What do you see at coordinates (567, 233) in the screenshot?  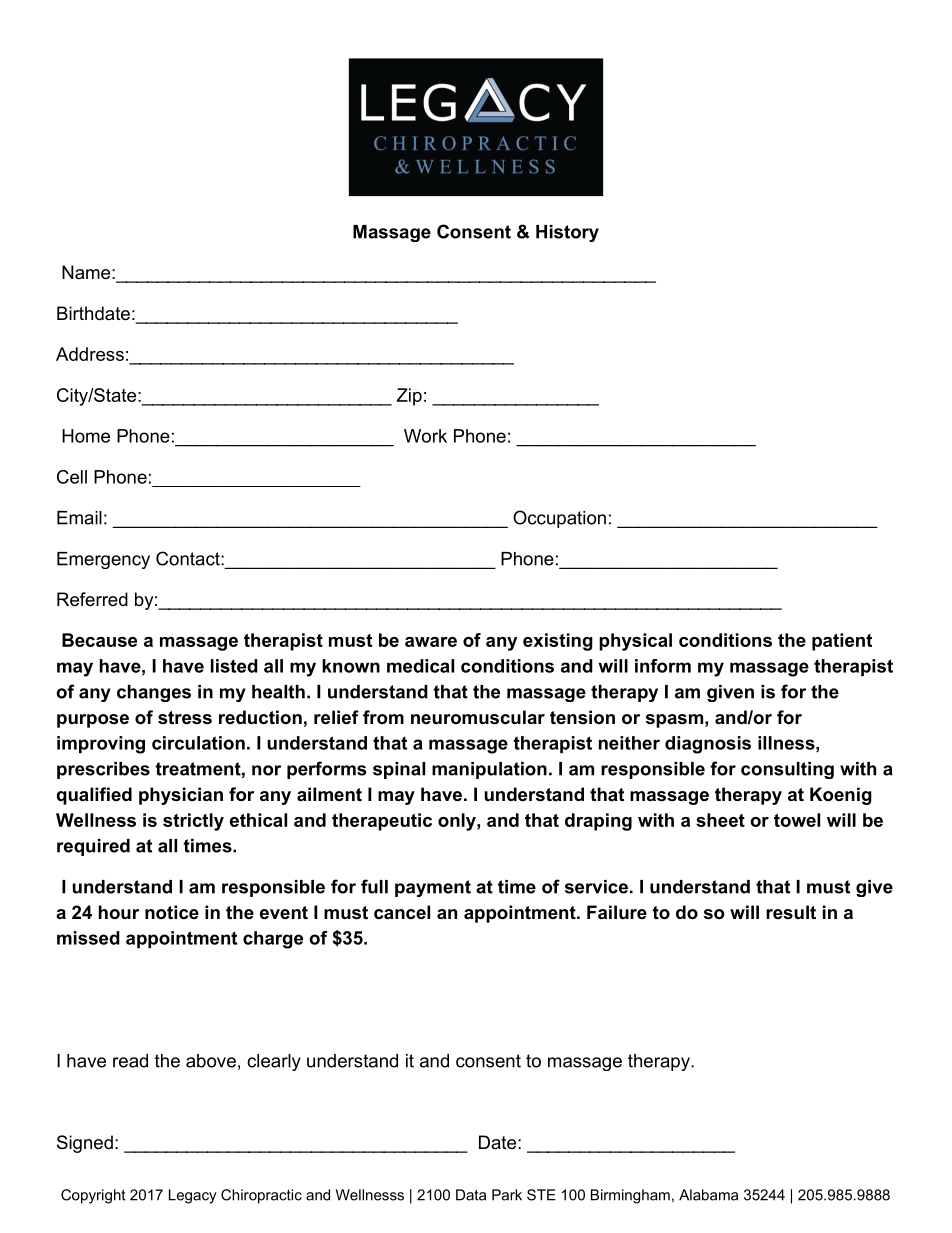 I see `History` at bounding box center [567, 233].
